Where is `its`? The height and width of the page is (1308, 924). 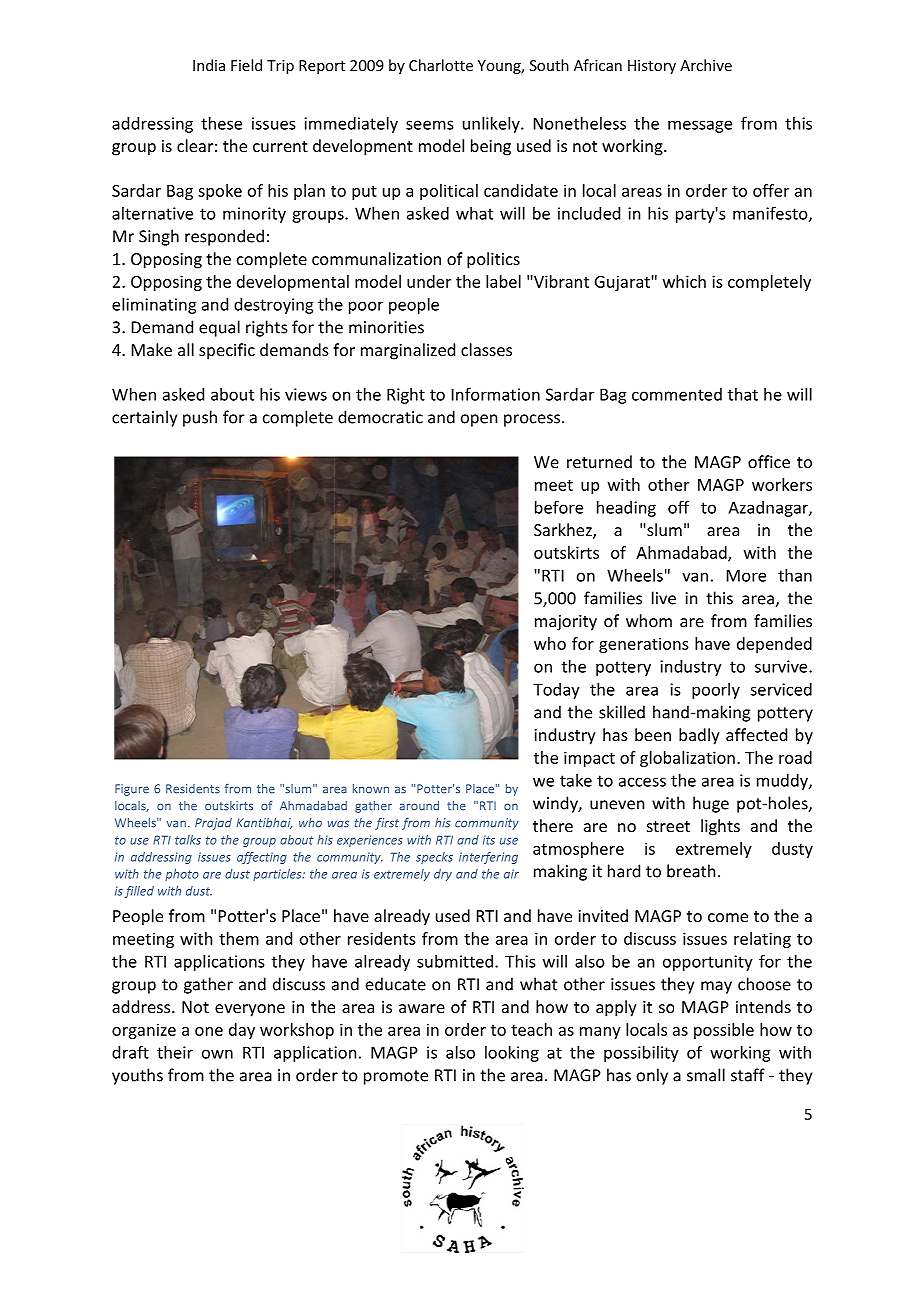 its is located at coordinates (489, 840).
